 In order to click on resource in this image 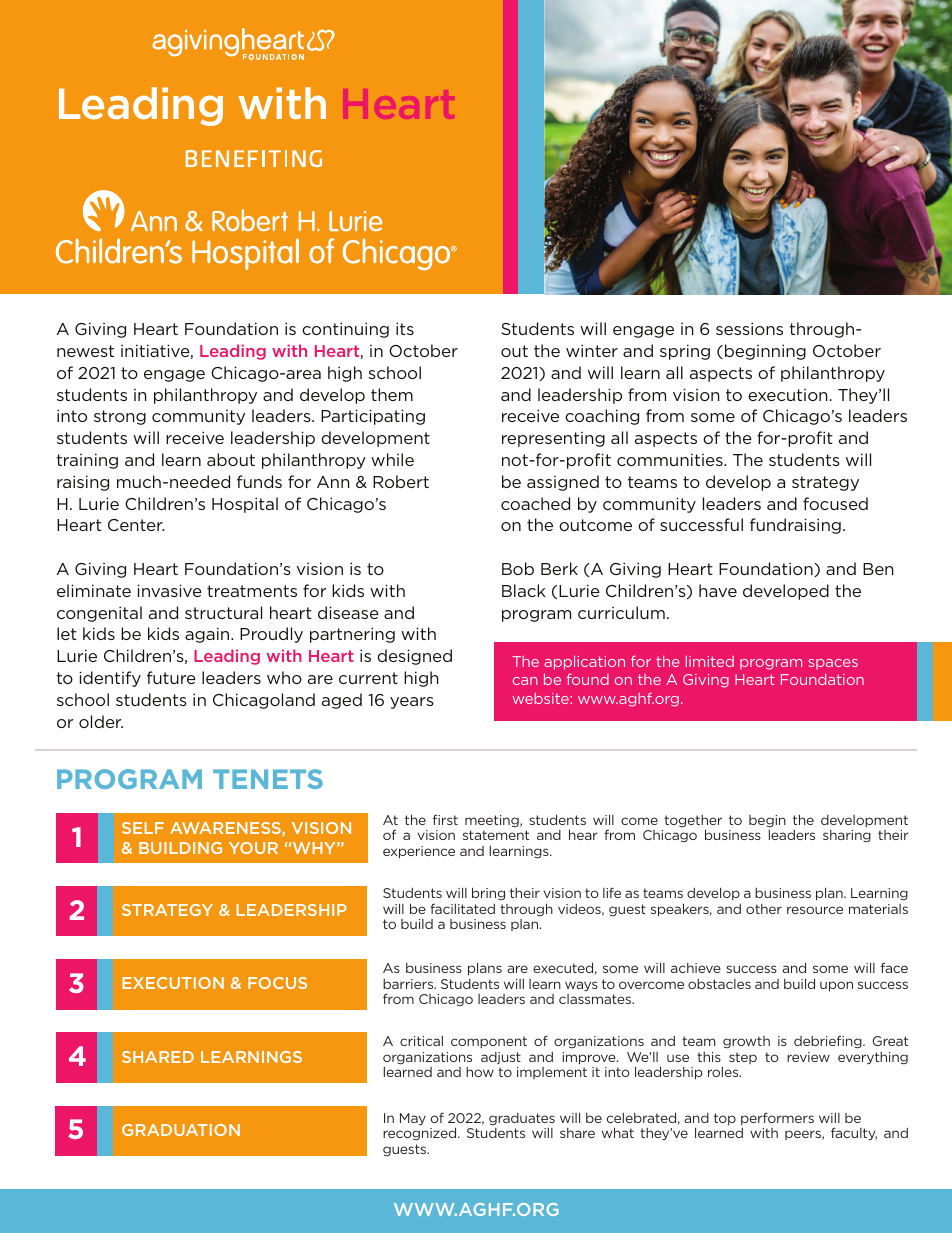, I will do `click(815, 910)`.
